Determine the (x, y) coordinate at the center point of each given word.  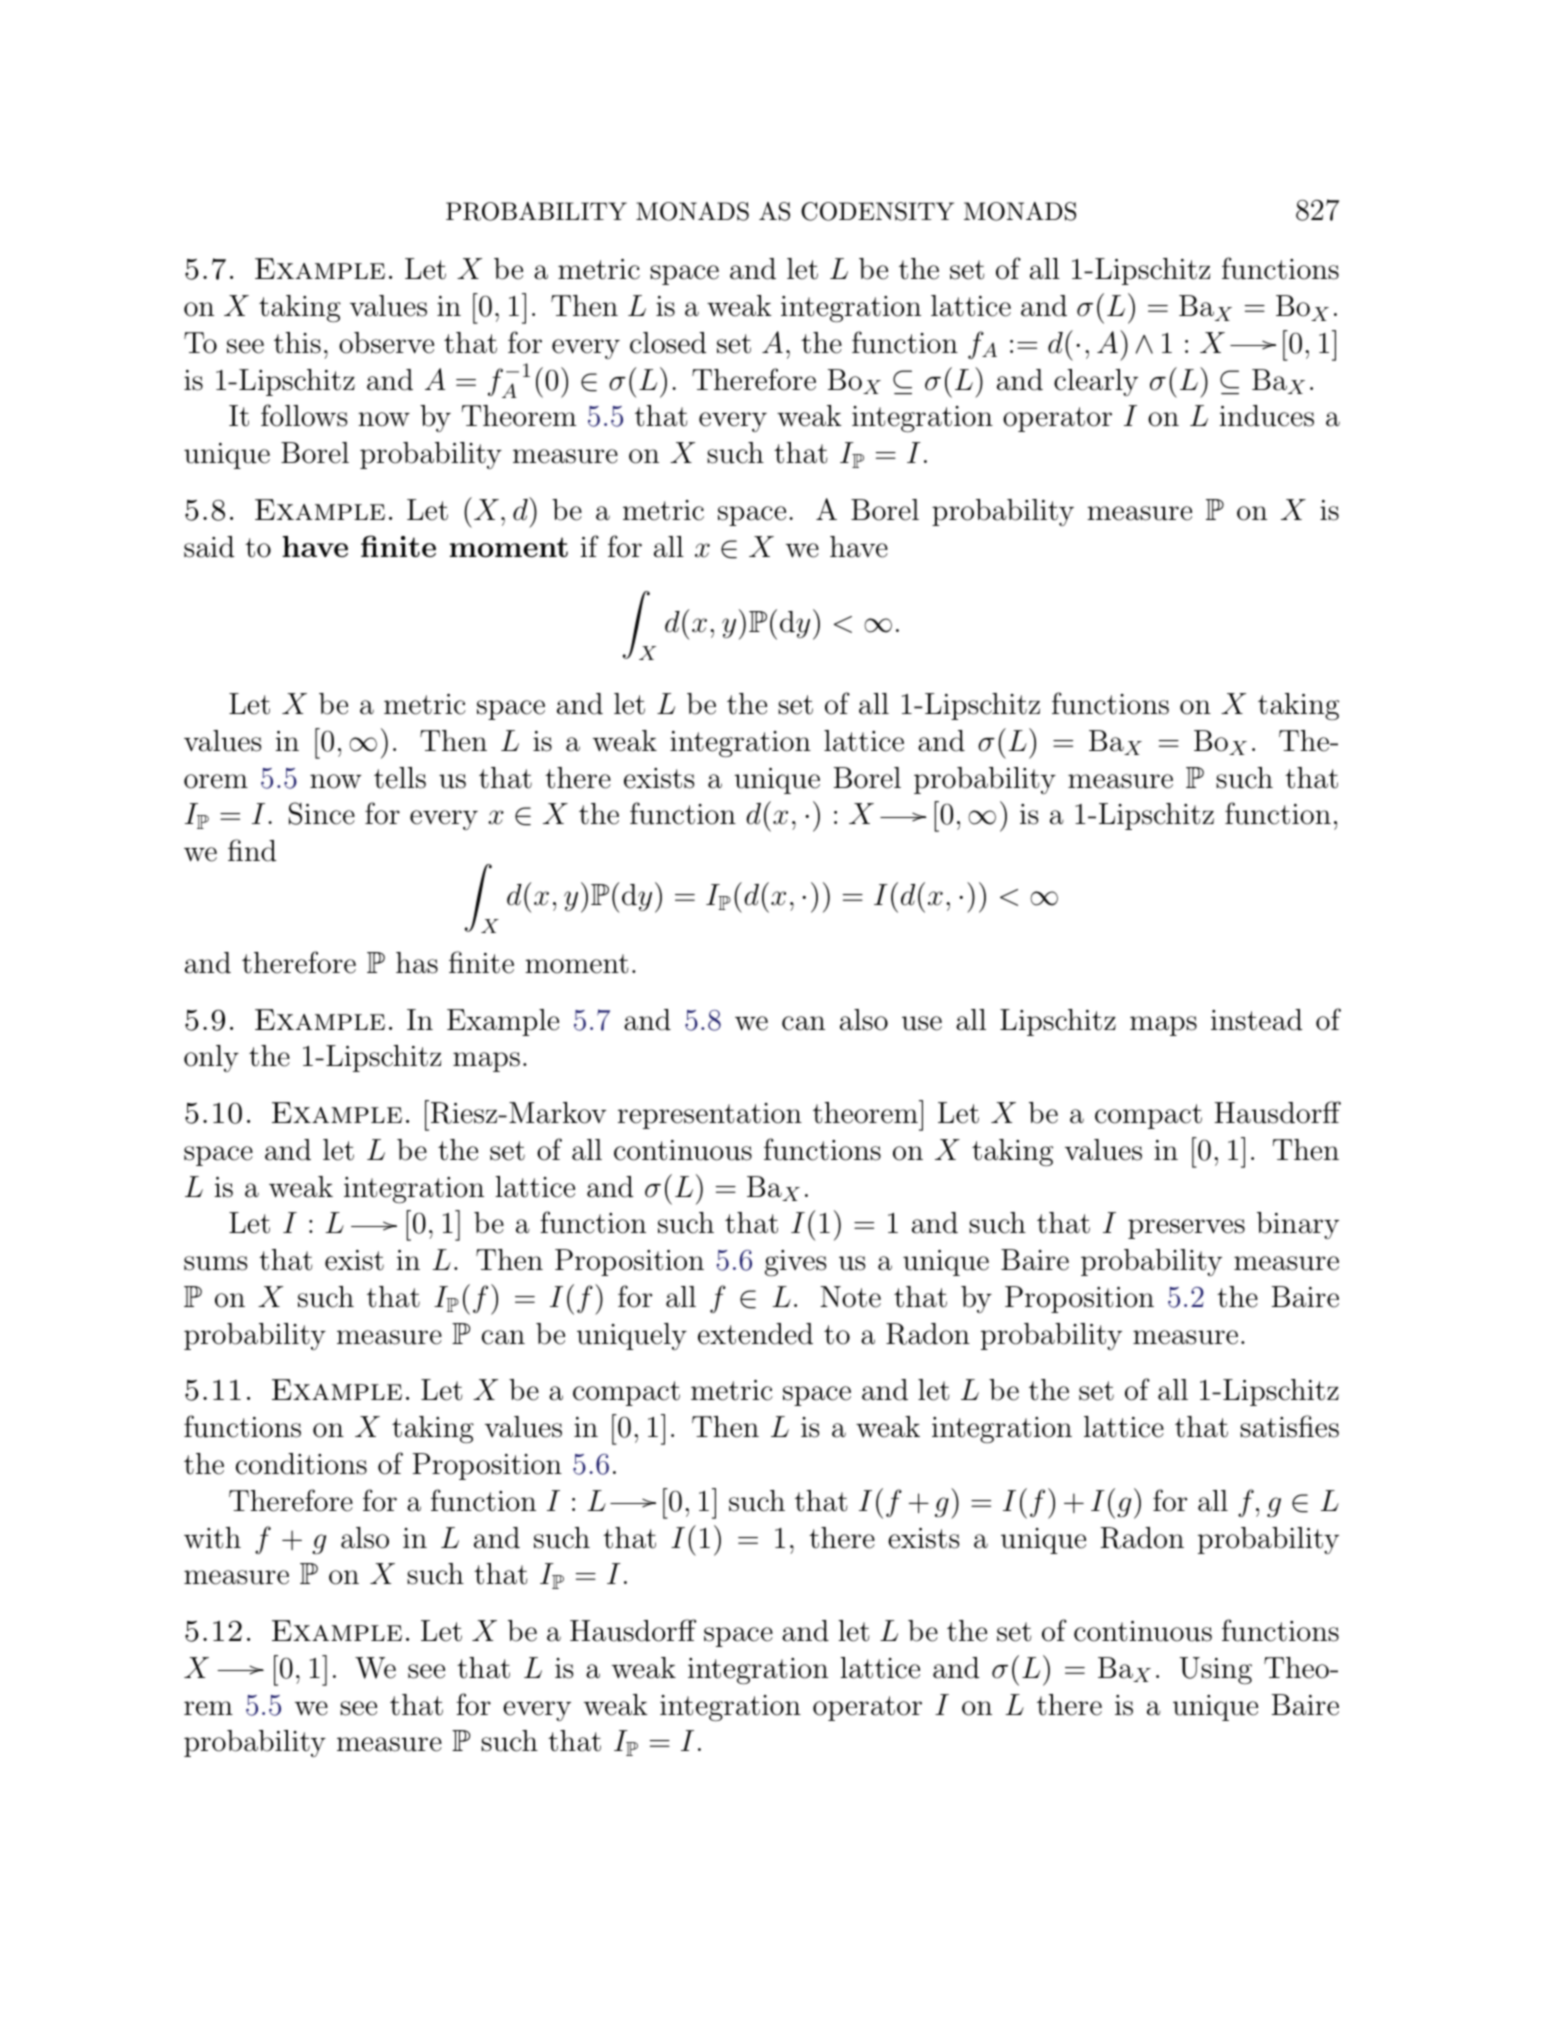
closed (668, 343)
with (212, 1538)
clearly (1096, 382)
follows (304, 415)
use (922, 1023)
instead (1256, 1020)
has (417, 963)
